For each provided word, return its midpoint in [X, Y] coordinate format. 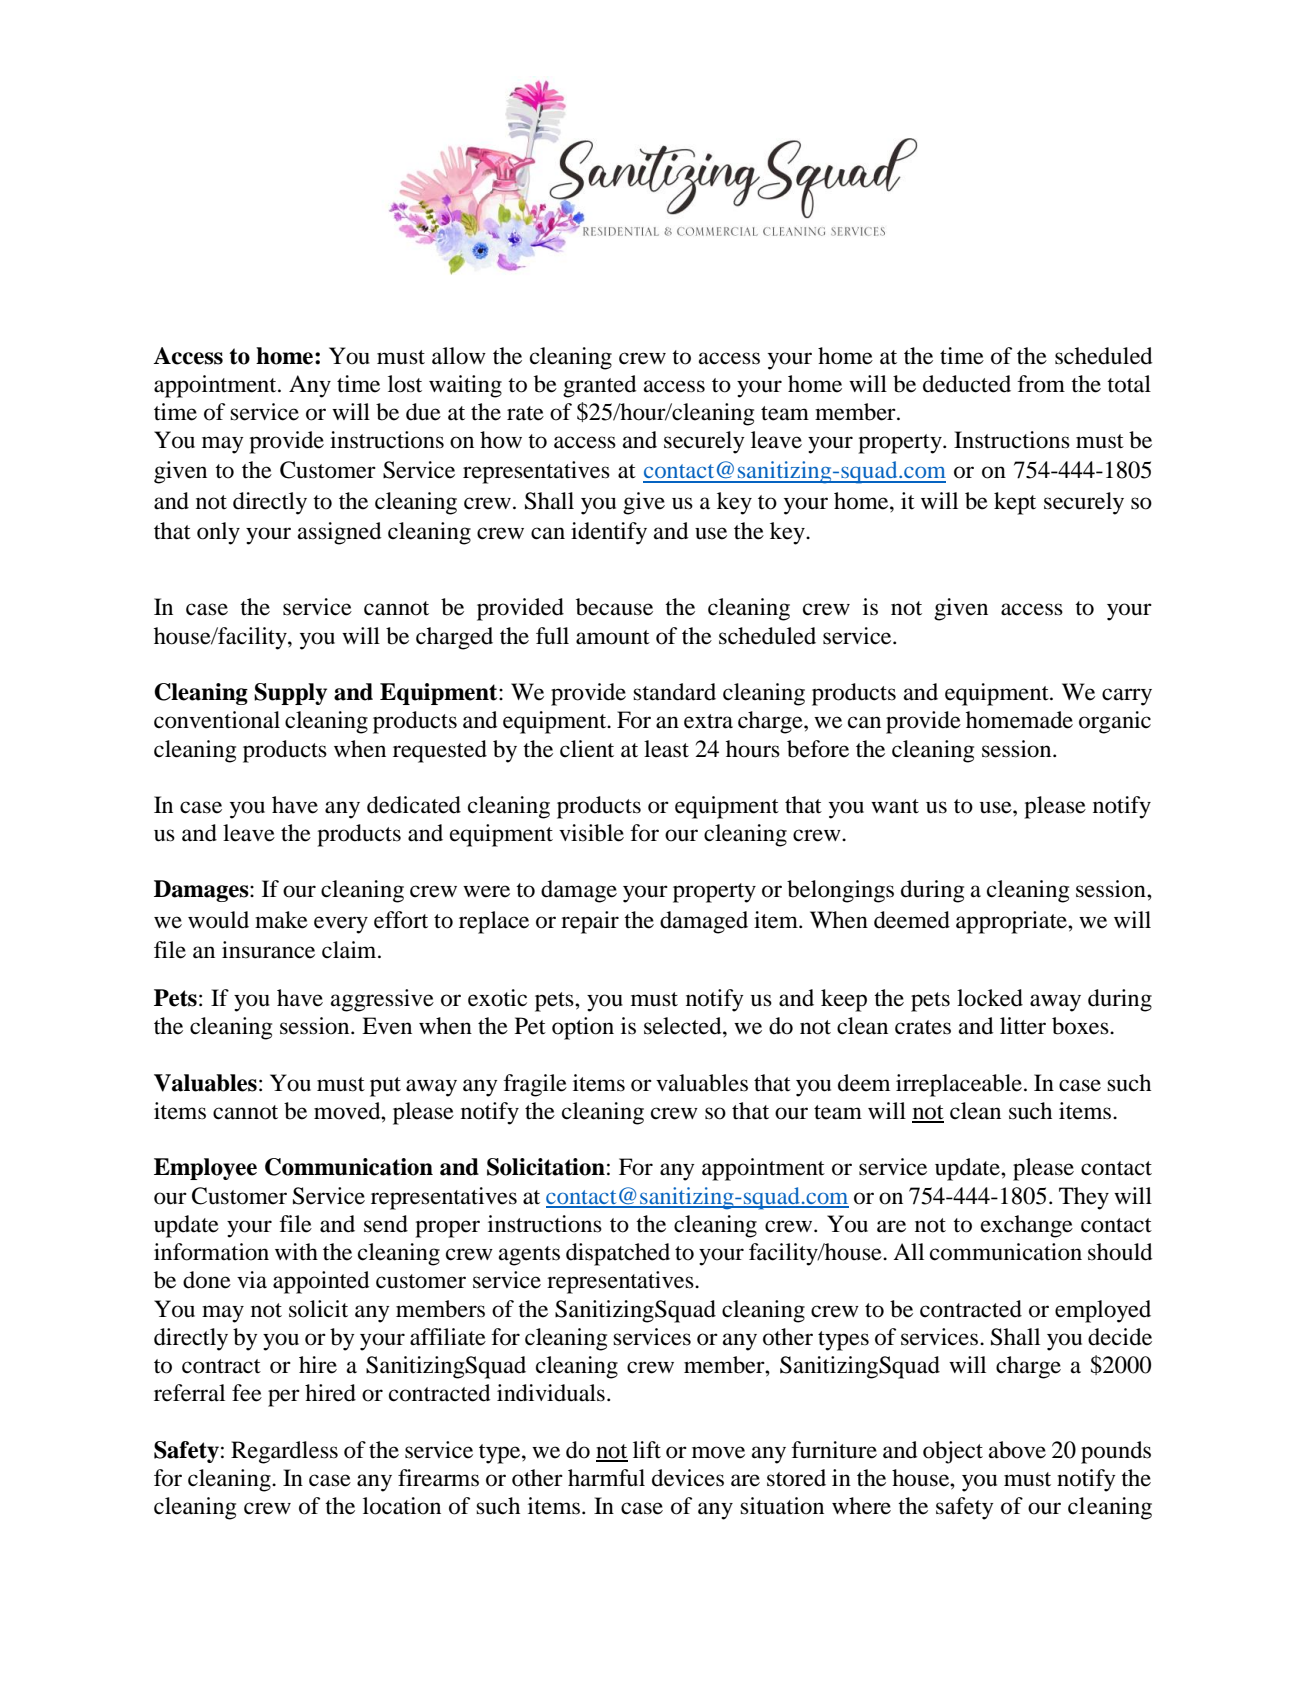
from [1041, 384]
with [296, 1251]
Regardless [284, 1452]
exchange [1027, 1226]
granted [600, 386]
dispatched [618, 1254]
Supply [290, 694]
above [1017, 1450]
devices [688, 1478]
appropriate [1012, 922]
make [281, 920]
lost [405, 384]
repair [590, 922]
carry [1127, 697]
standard [674, 692]
